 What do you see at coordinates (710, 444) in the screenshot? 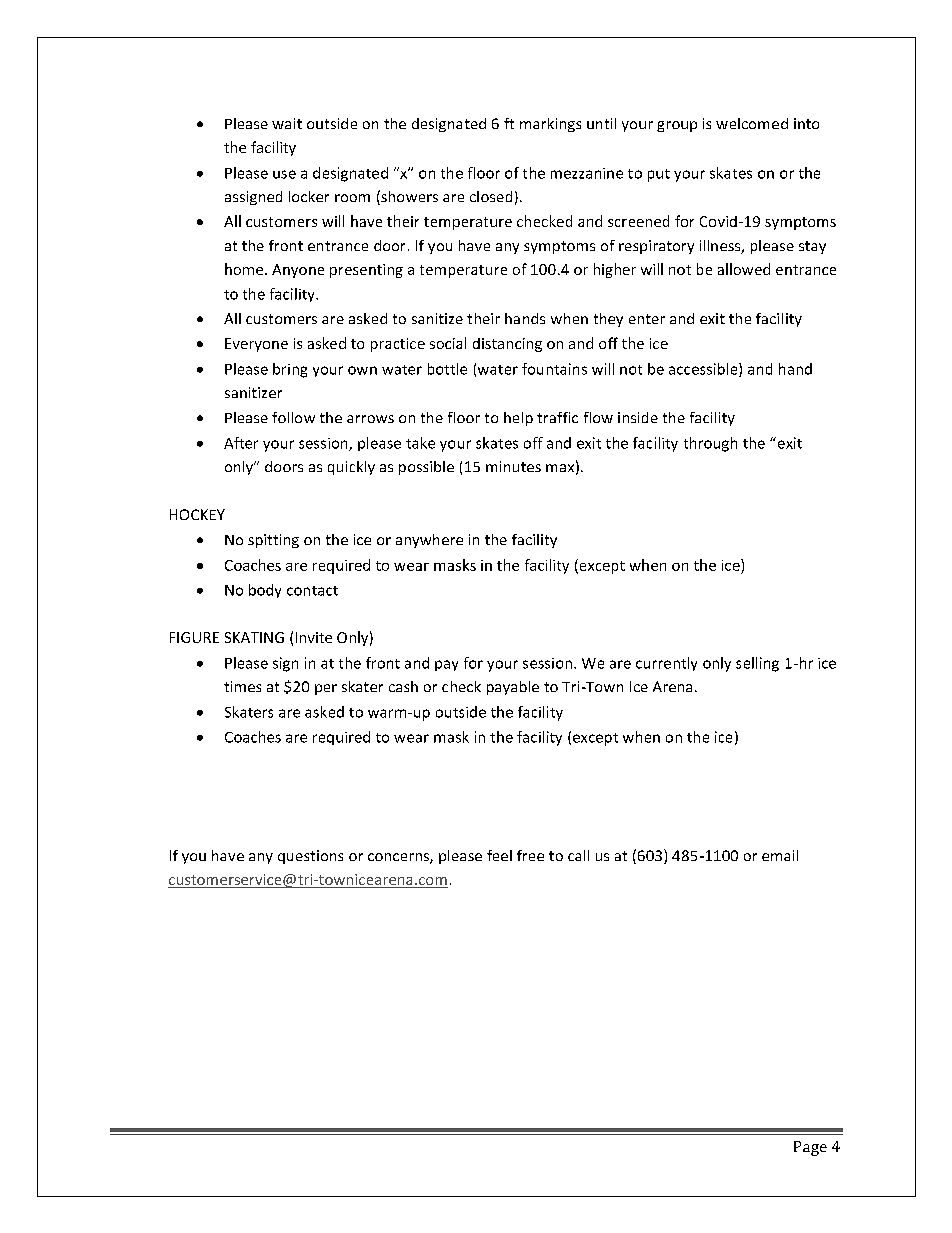
I see `through` at bounding box center [710, 444].
